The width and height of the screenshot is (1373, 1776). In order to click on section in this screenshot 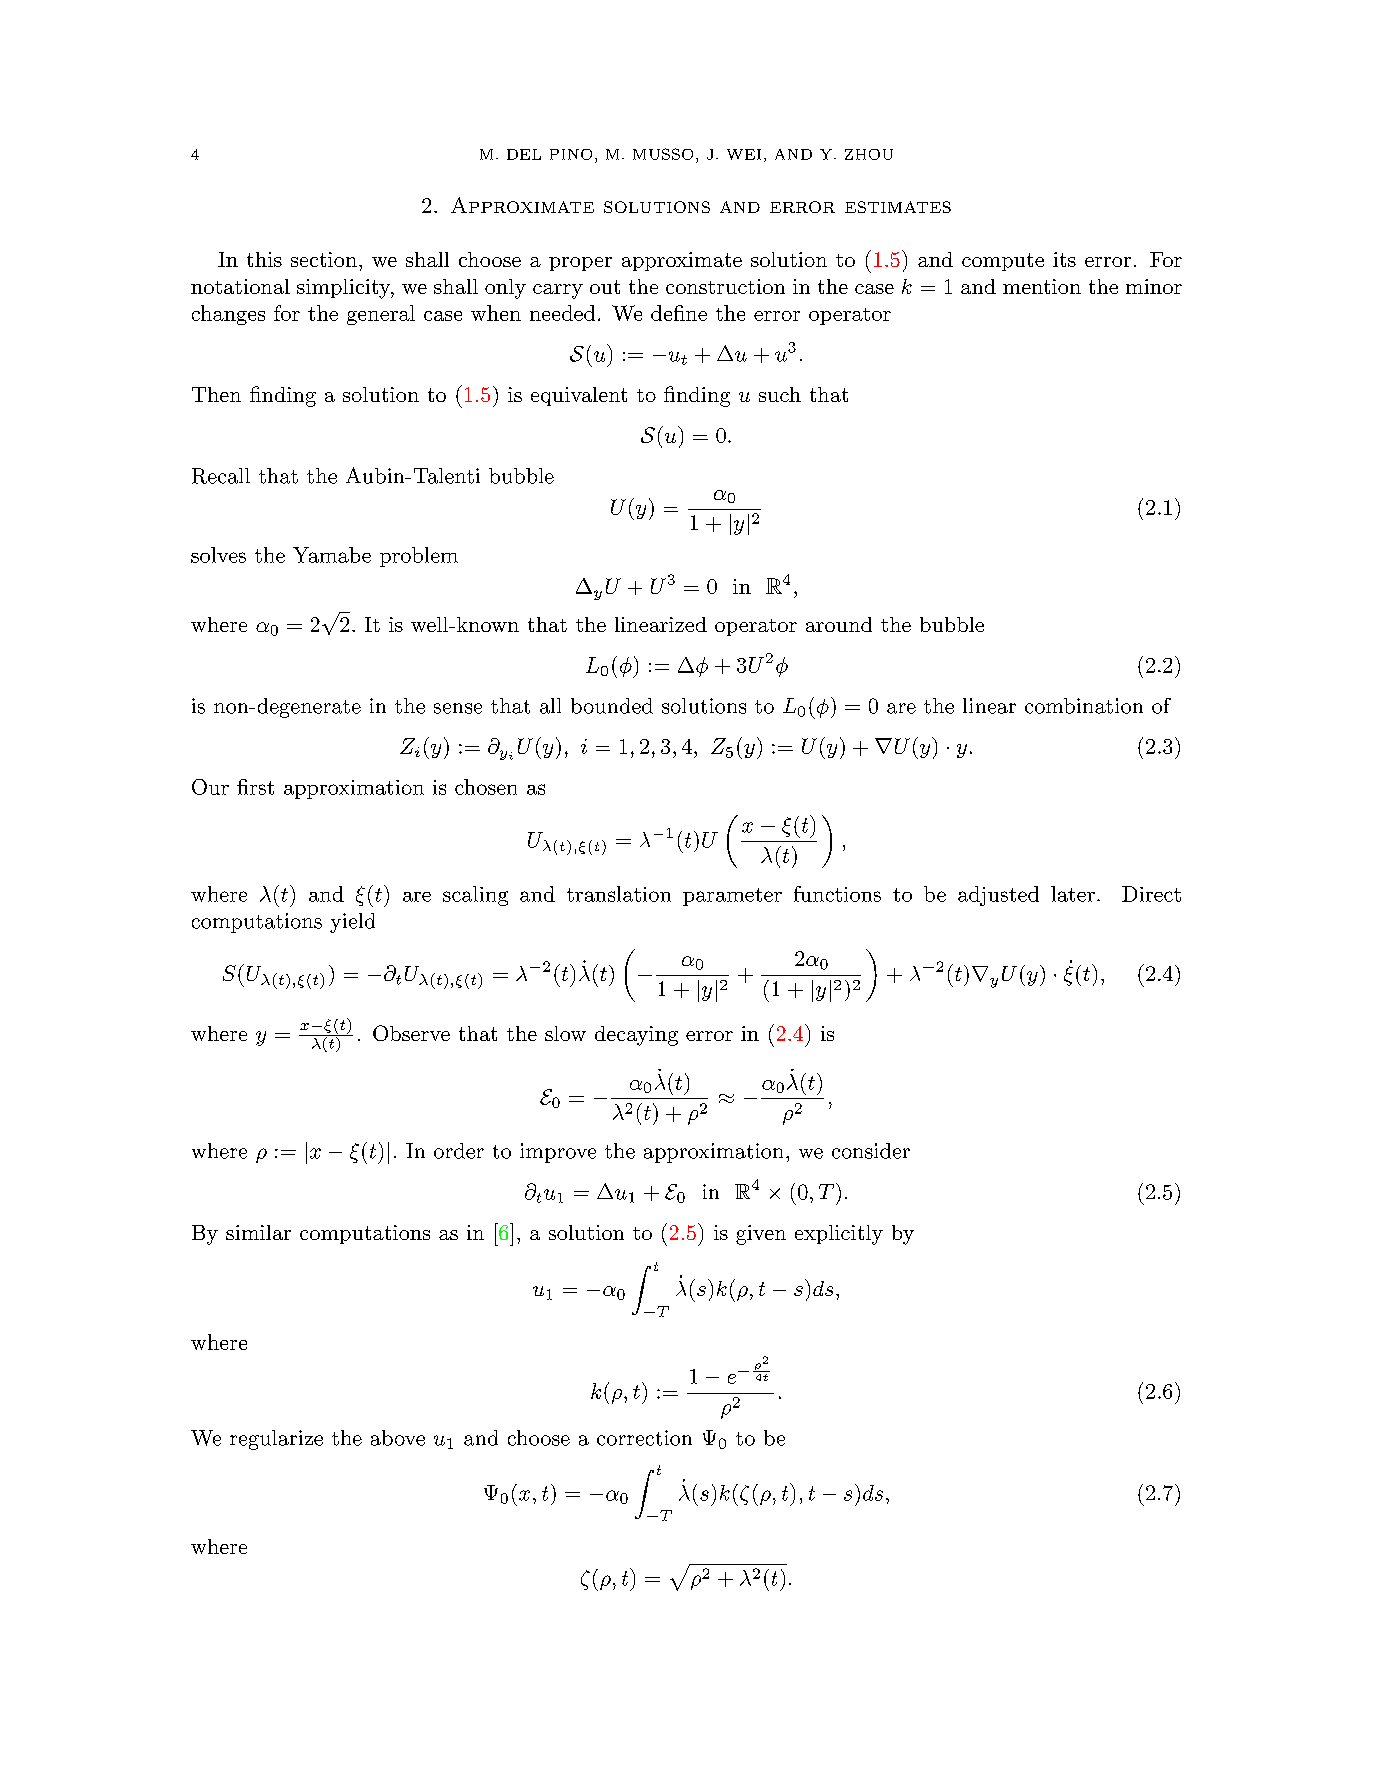, I will do `click(324, 259)`.
